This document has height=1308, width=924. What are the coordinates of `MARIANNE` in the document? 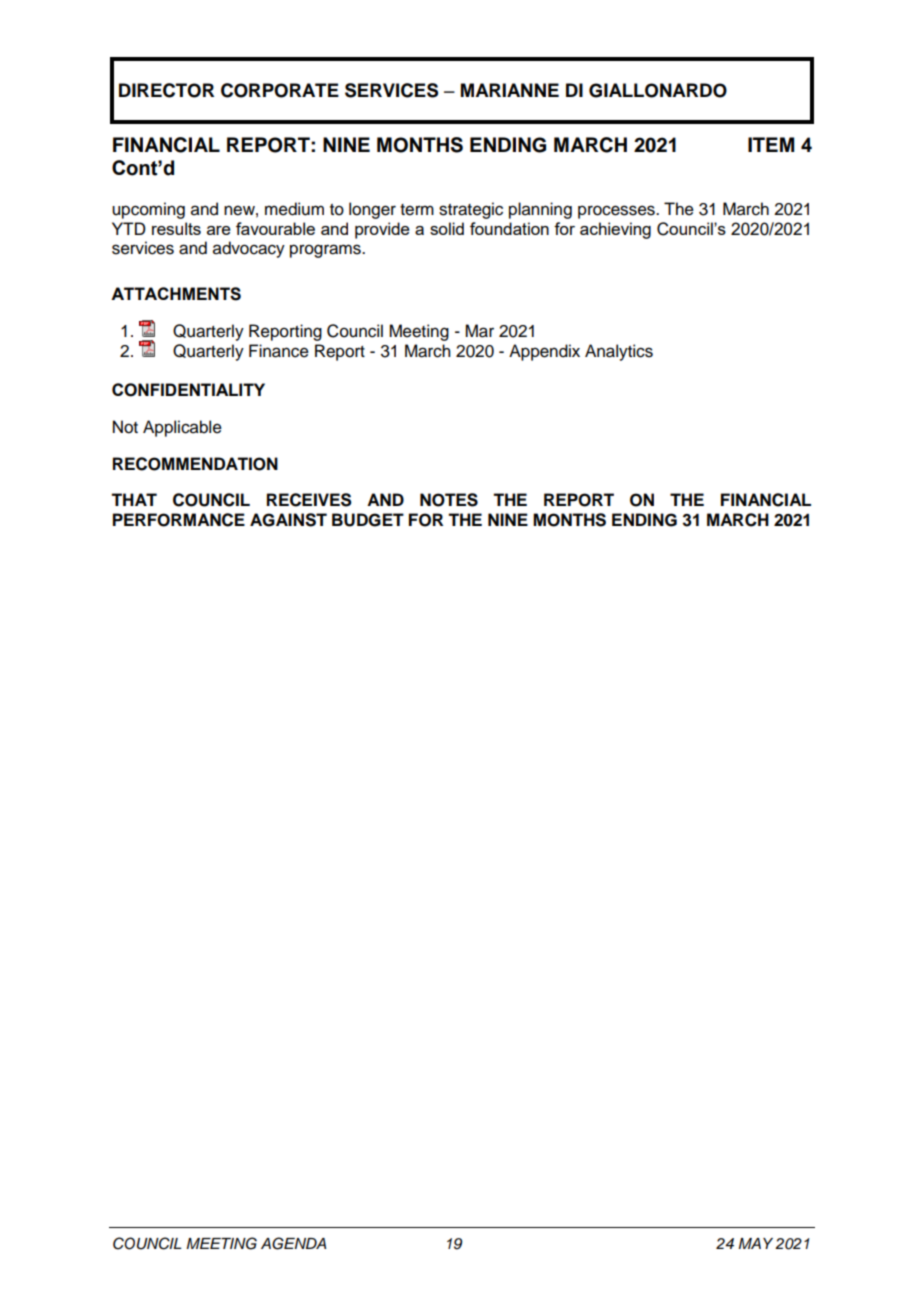 It's located at (510, 90).
